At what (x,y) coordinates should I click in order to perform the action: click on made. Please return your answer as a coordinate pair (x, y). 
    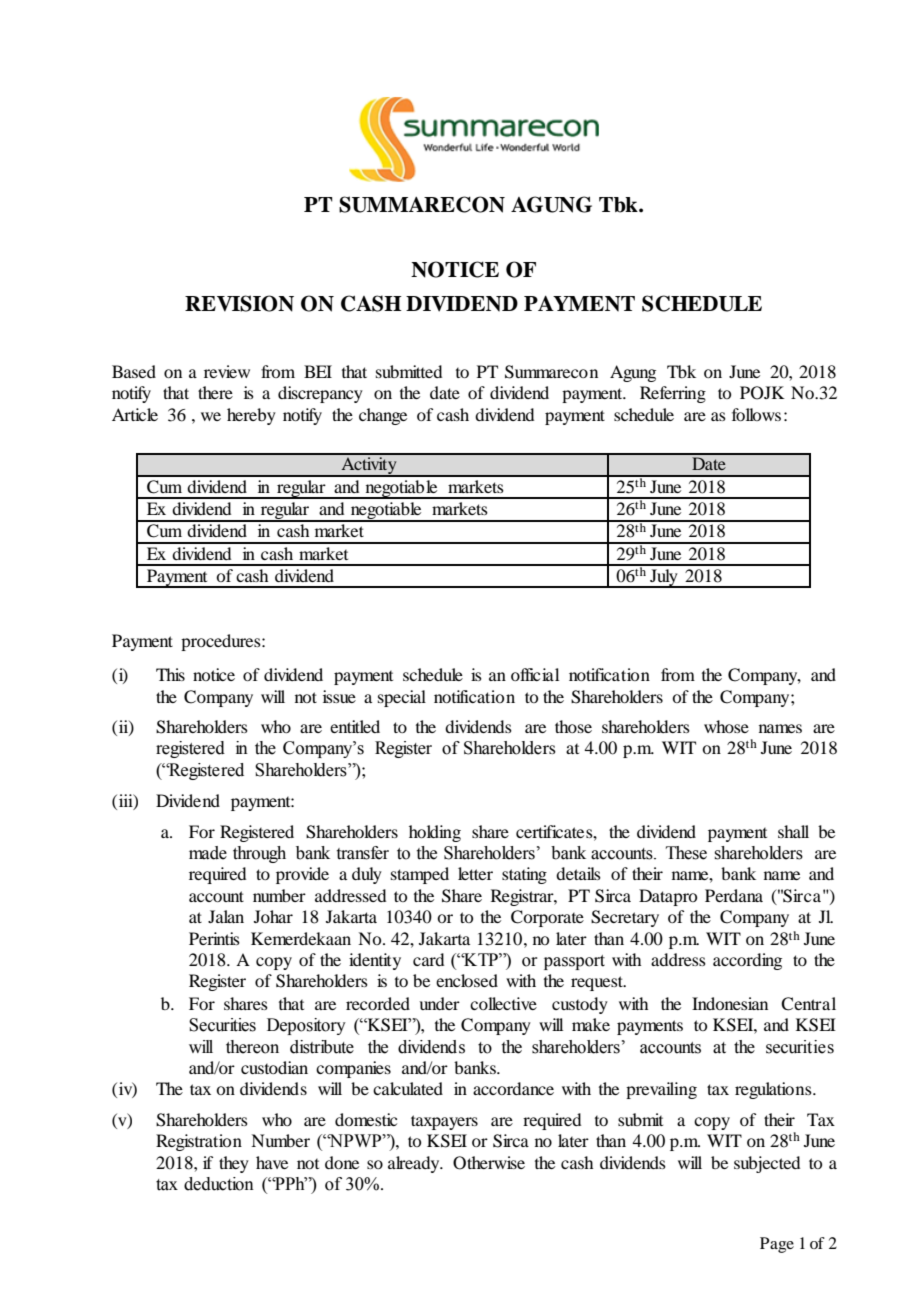
    Looking at the image, I should click on (208, 853).
